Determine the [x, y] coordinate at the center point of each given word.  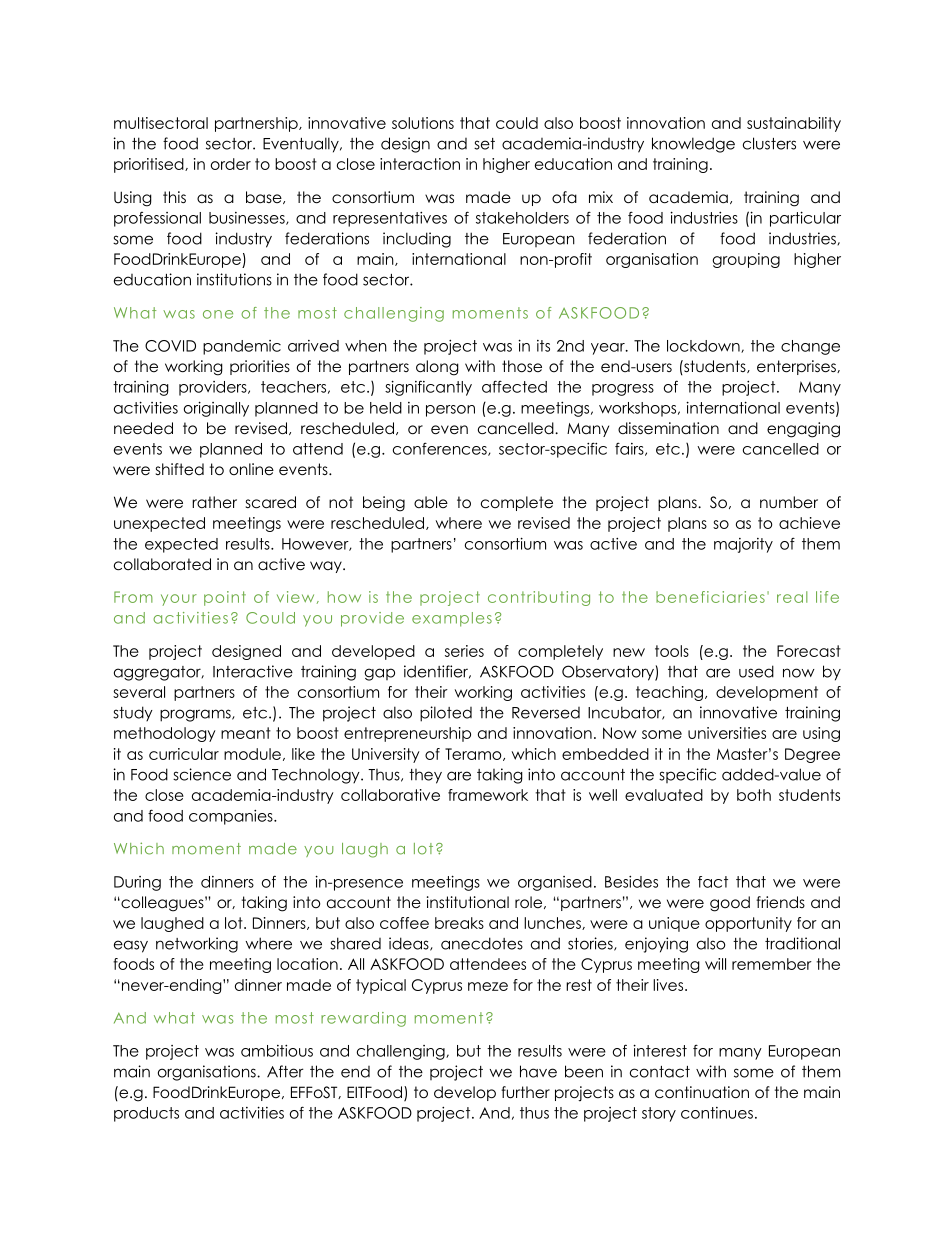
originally [216, 409]
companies [232, 817]
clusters [769, 143]
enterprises [797, 367]
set [484, 144]
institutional [468, 902]
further [525, 1092]
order [231, 164]
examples [452, 619]
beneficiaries [710, 597]
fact [713, 882]
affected [514, 386]
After [285, 1071]
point [225, 598]
